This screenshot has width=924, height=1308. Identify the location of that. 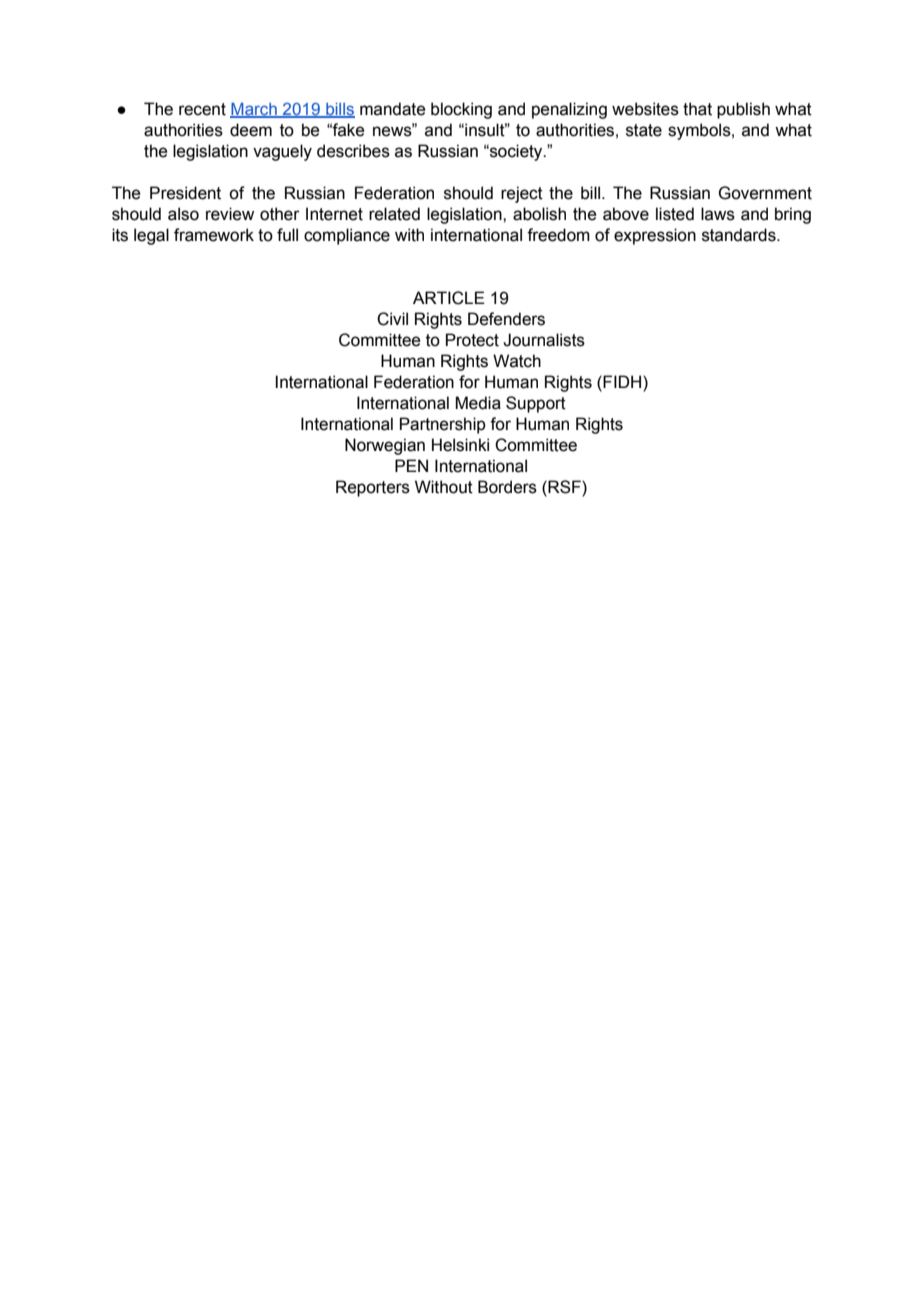
(697, 109).
